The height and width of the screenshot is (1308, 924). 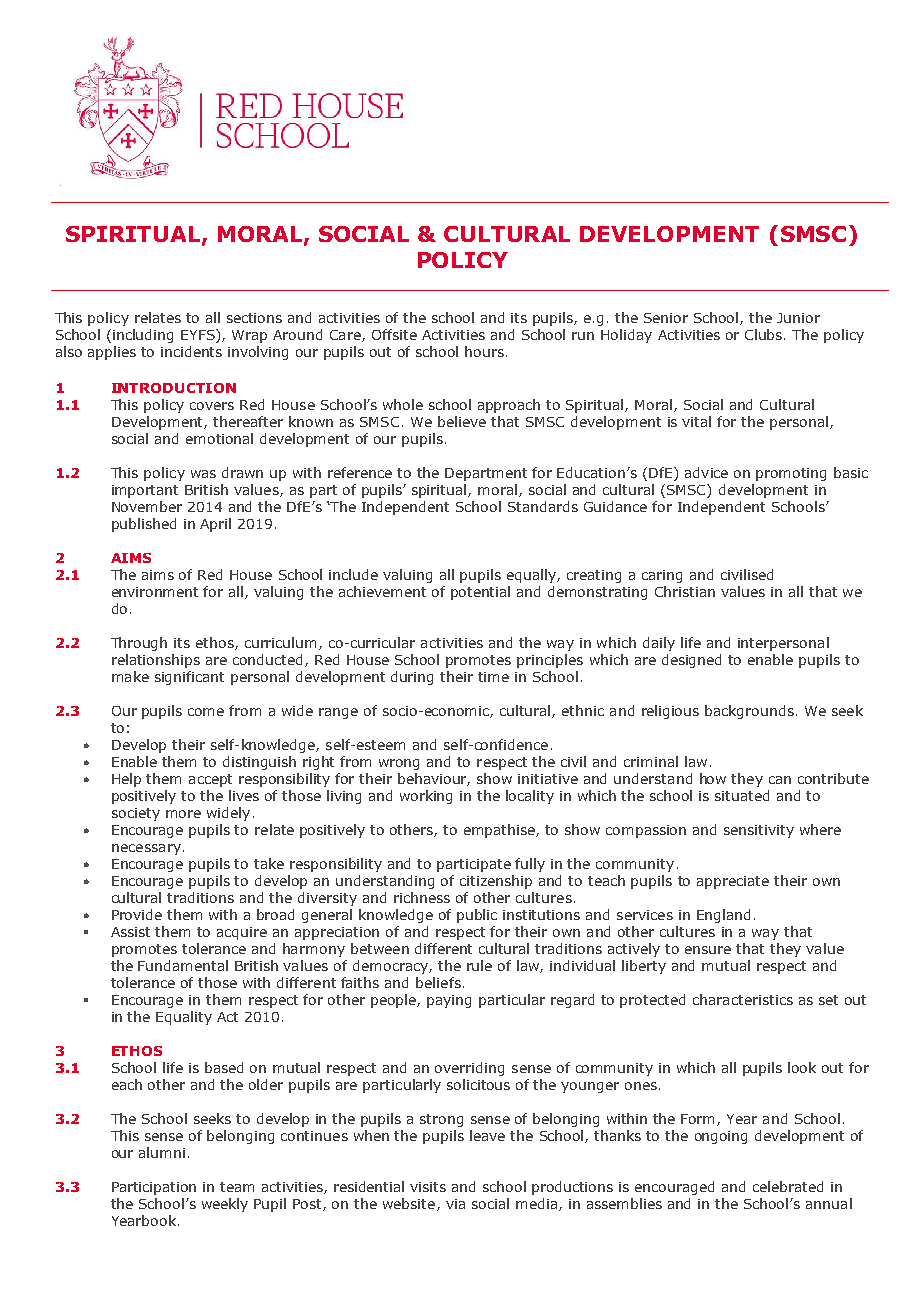 I want to click on alumni, so click(x=162, y=1152).
